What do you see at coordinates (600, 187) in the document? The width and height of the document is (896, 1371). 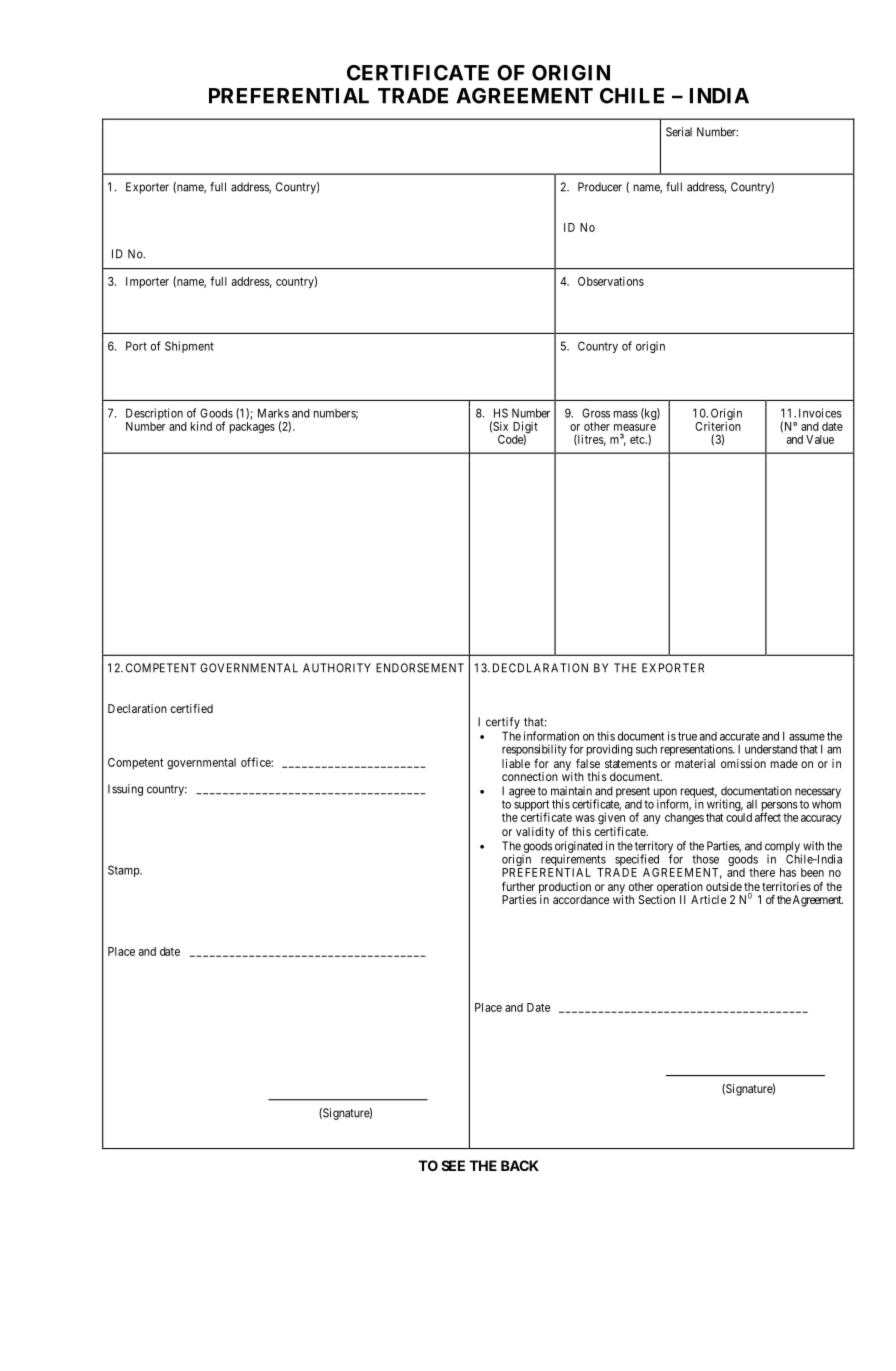 I see `Producer` at bounding box center [600, 187].
